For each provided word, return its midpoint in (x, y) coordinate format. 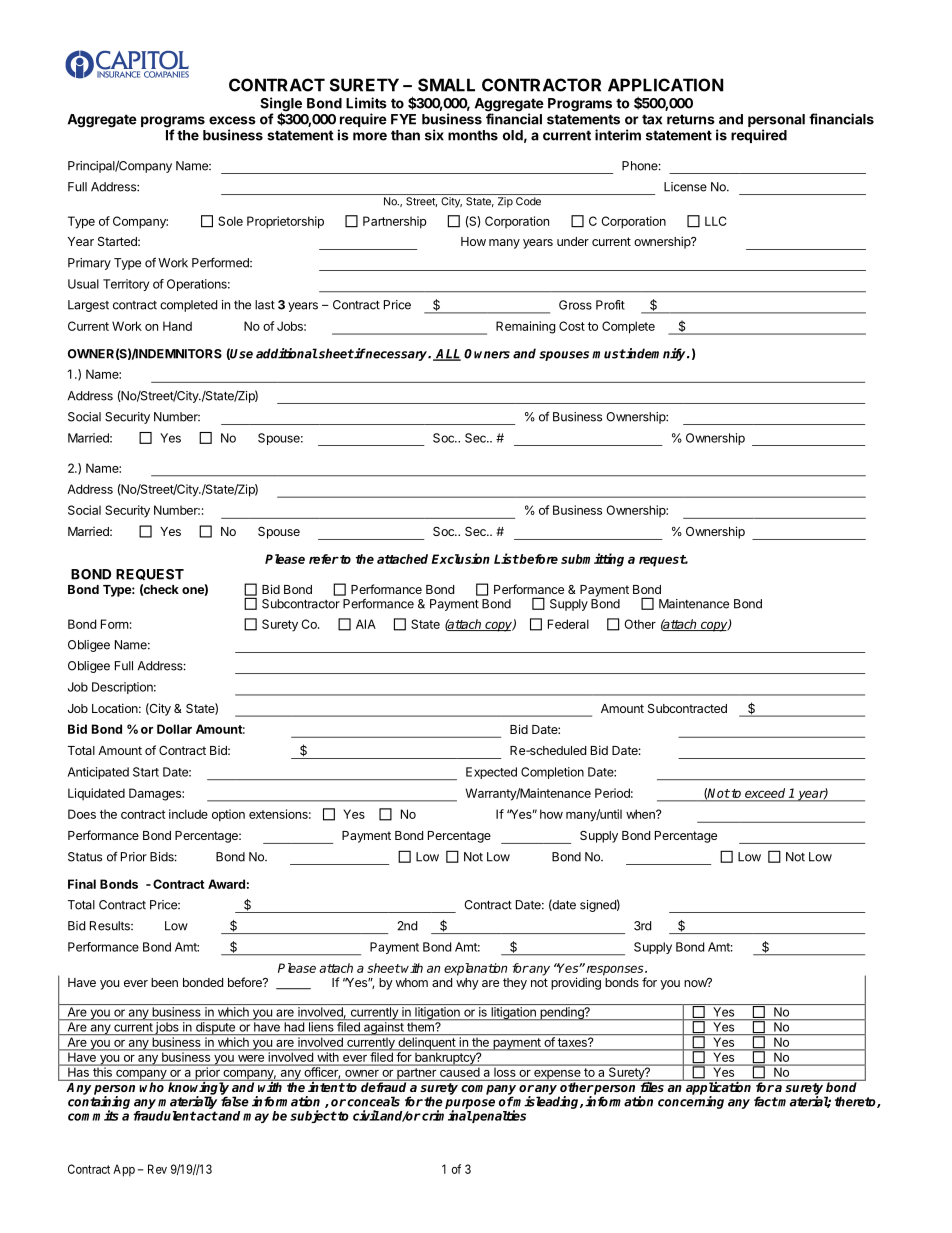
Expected (491, 773)
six (434, 135)
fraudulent (164, 1116)
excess (232, 120)
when (641, 814)
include (188, 814)
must (609, 354)
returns (691, 119)
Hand (177, 326)
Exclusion (460, 558)
